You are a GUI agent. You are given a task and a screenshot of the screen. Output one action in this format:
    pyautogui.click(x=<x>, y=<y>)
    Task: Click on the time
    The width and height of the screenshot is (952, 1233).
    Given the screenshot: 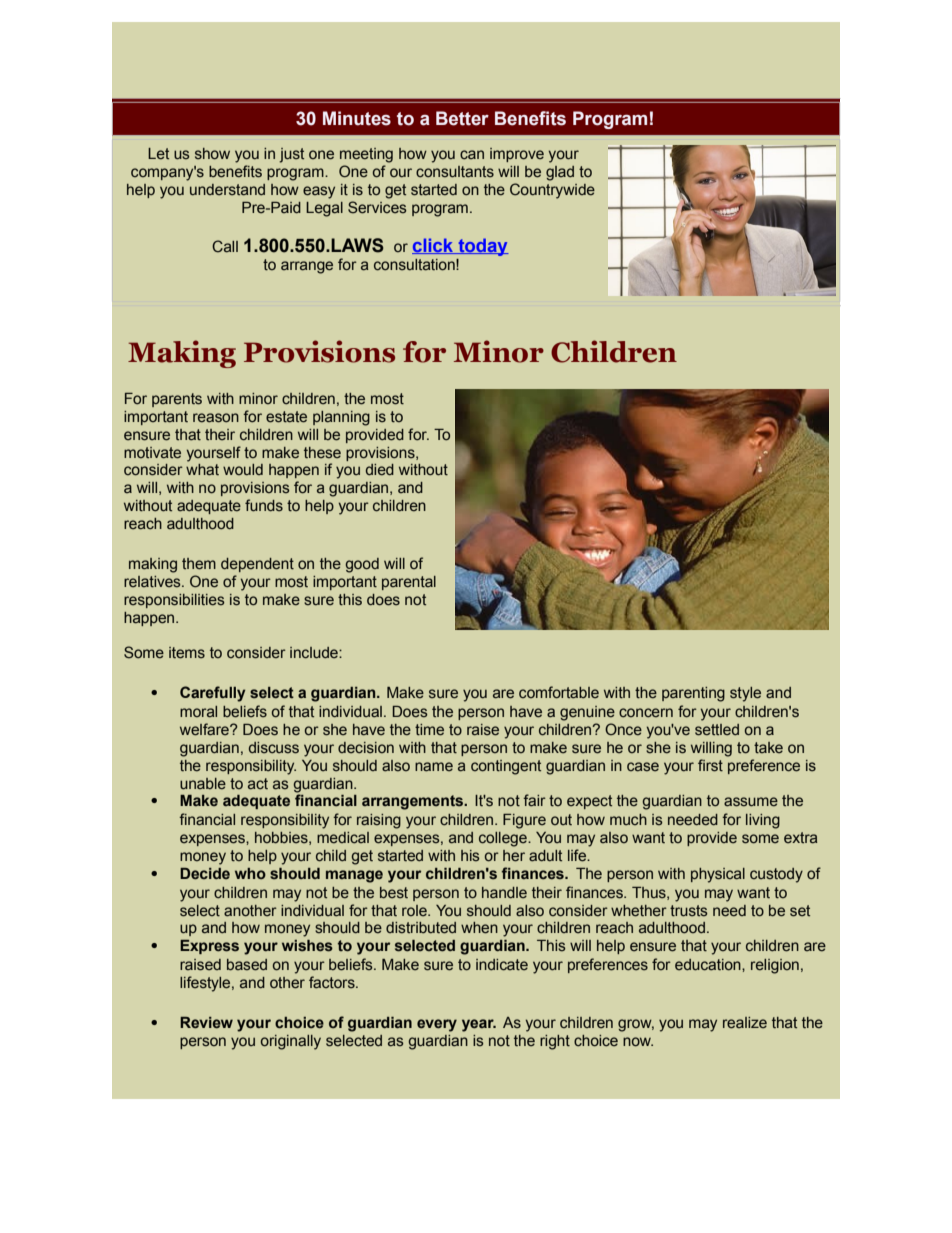 What is the action you would take?
    pyautogui.click(x=429, y=730)
